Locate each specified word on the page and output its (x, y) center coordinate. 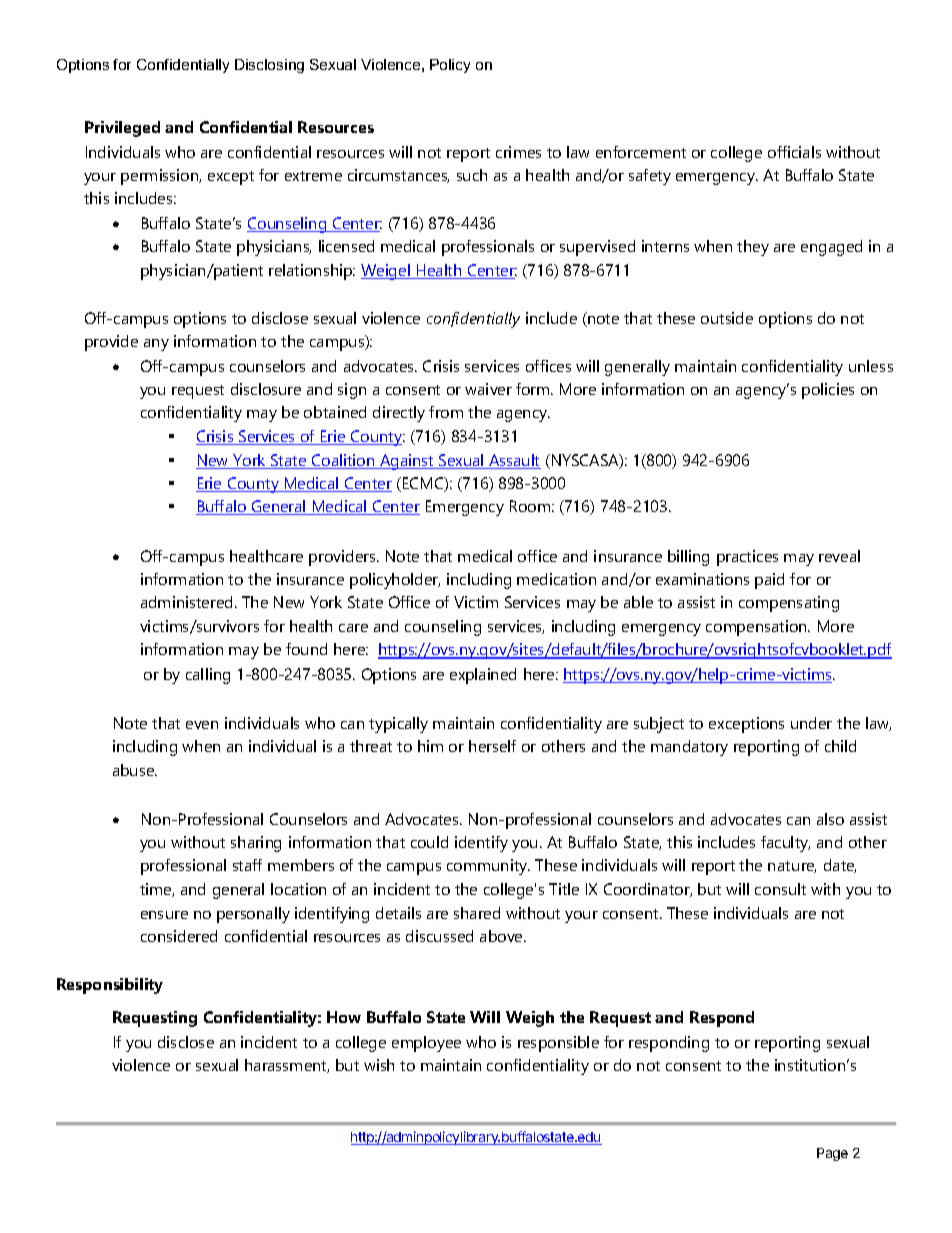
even (202, 725)
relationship (312, 272)
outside (727, 318)
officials (794, 152)
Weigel (386, 272)
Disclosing (269, 66)
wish (379, 1065)
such (472, 175)
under (811, 723)
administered (188, 602)
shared (477, 913)
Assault (514, 461)
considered (179, 936)
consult (780, 889)
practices (747, 558)
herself (492, 746)
